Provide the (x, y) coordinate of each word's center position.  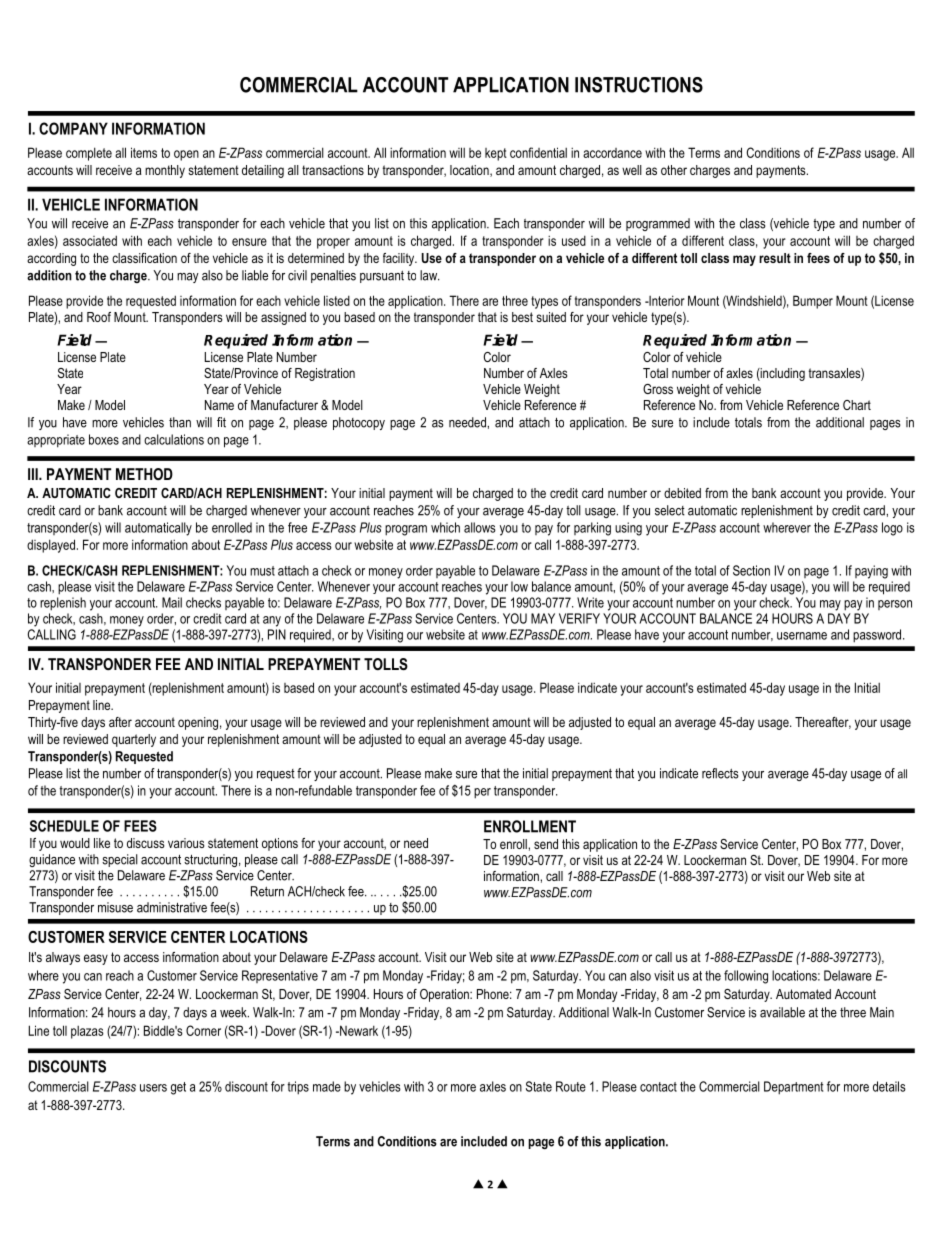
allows (480, 527)
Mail (172, 602)
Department (793, 1088)
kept (496, 154)
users (153, 1088)
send (546, 844)
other (674, 170)
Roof (99, 317)
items (144, 152)
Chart (857, 405)
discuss (146, 843)
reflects (720, 773)
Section (751, 570)
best (522, 317)
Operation (445, 995)
